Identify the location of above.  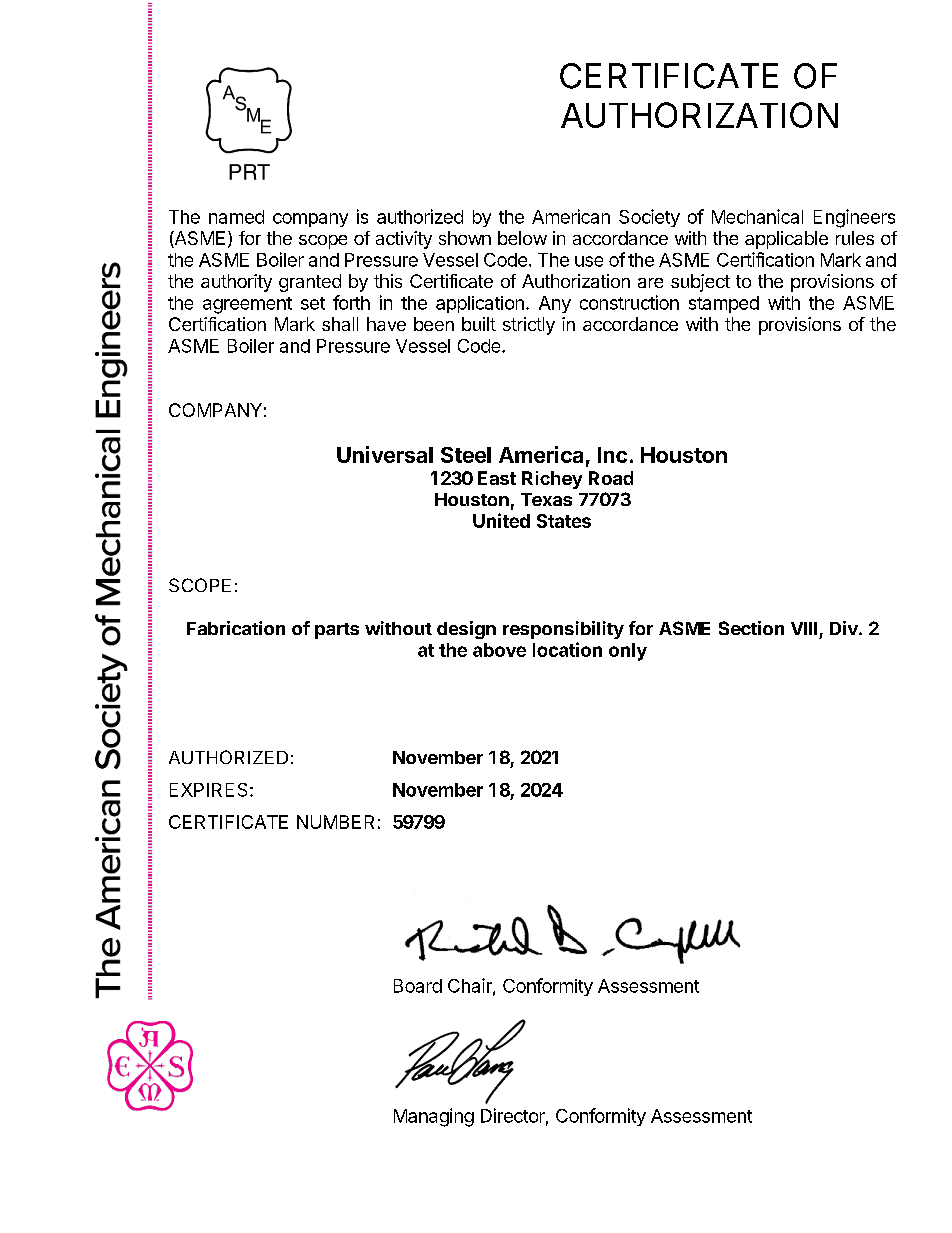
(499, 650).
